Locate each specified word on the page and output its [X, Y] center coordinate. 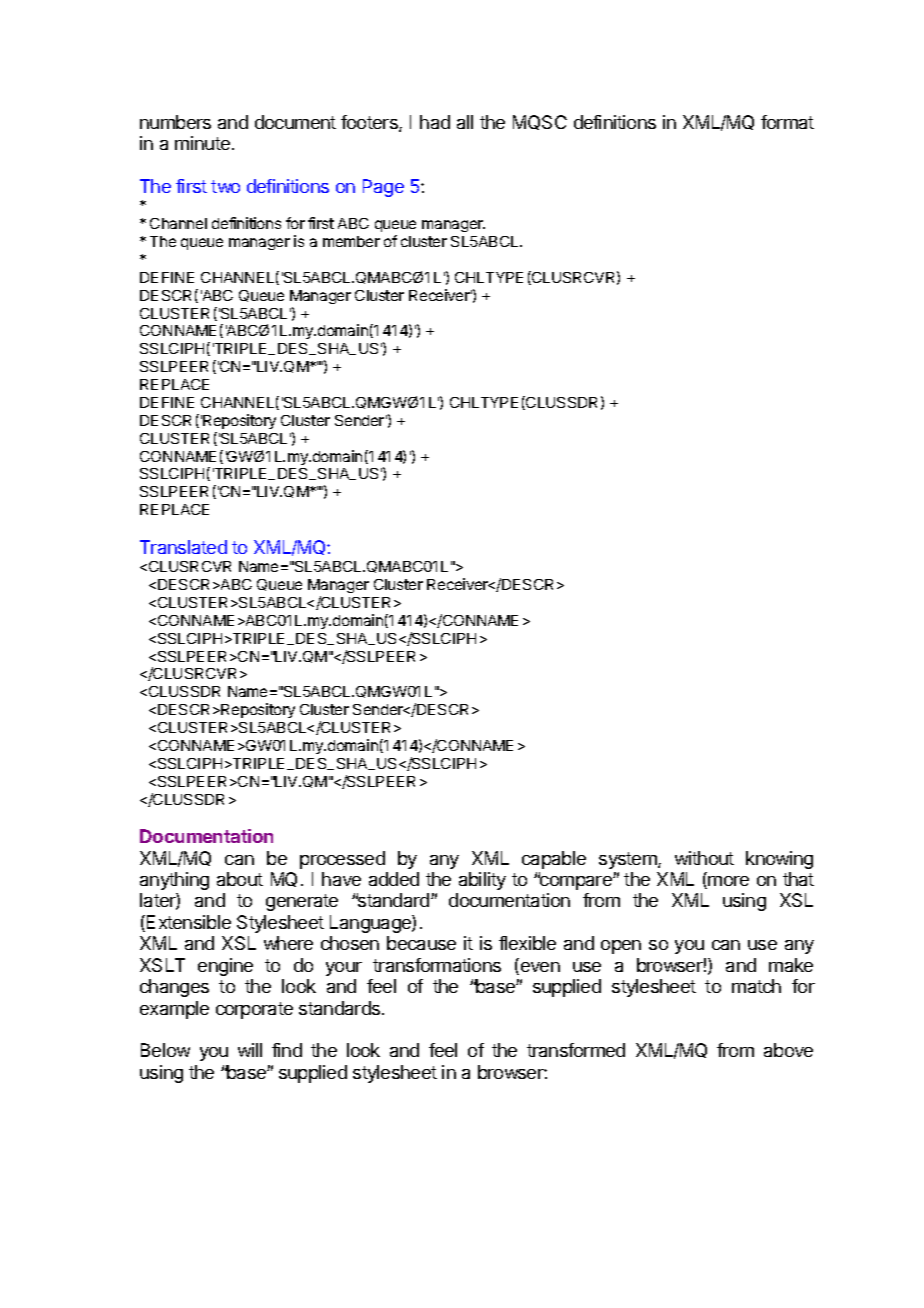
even [539, 968]
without [704, 858]
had [435, 122]
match [756, 986]
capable [554, 860]
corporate [254, 1010]
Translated [183, 547]
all [465, 122]
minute [202, 143]
